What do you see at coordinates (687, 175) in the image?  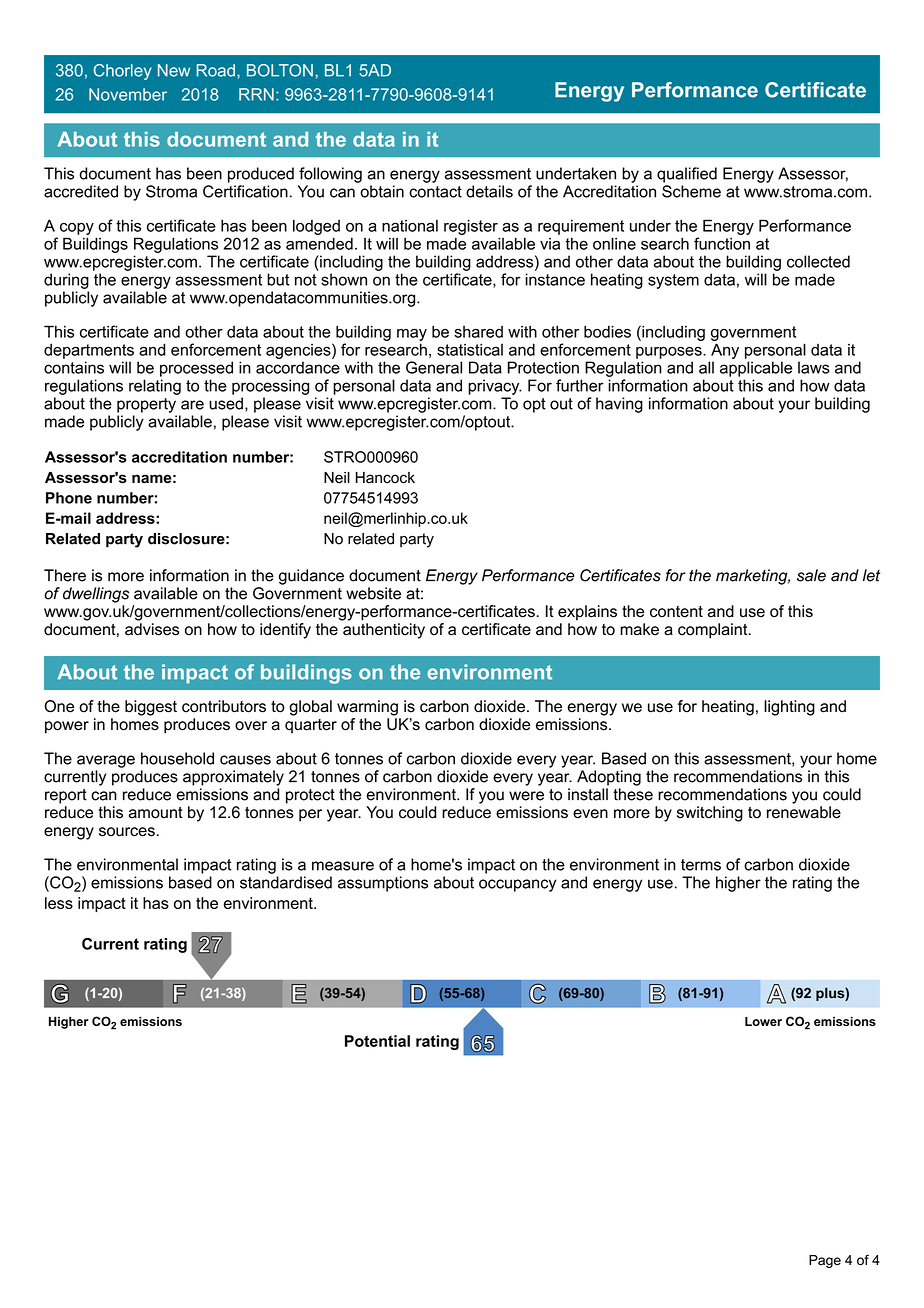 I see `qualified` at bounding box center [687, 175].
